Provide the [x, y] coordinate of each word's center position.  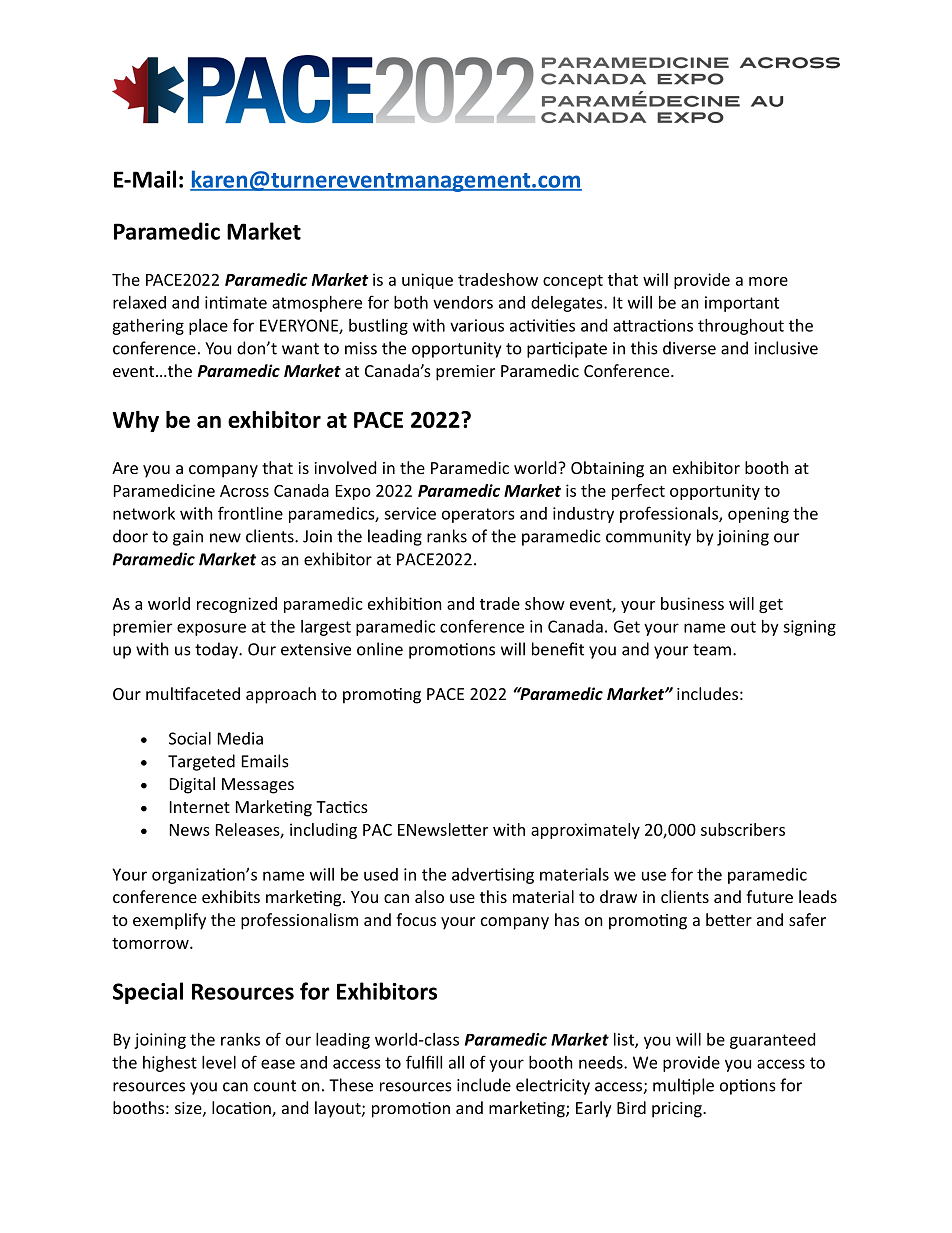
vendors [463, 302]
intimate [236, 302]
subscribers [743, 829]
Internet [200, 807]
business [692, 603]
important [742, 304]
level [219, 1062]
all [456, 1062]
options [748, 1087]
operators [478, 515]
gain [188, 538]
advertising [493, 876]
